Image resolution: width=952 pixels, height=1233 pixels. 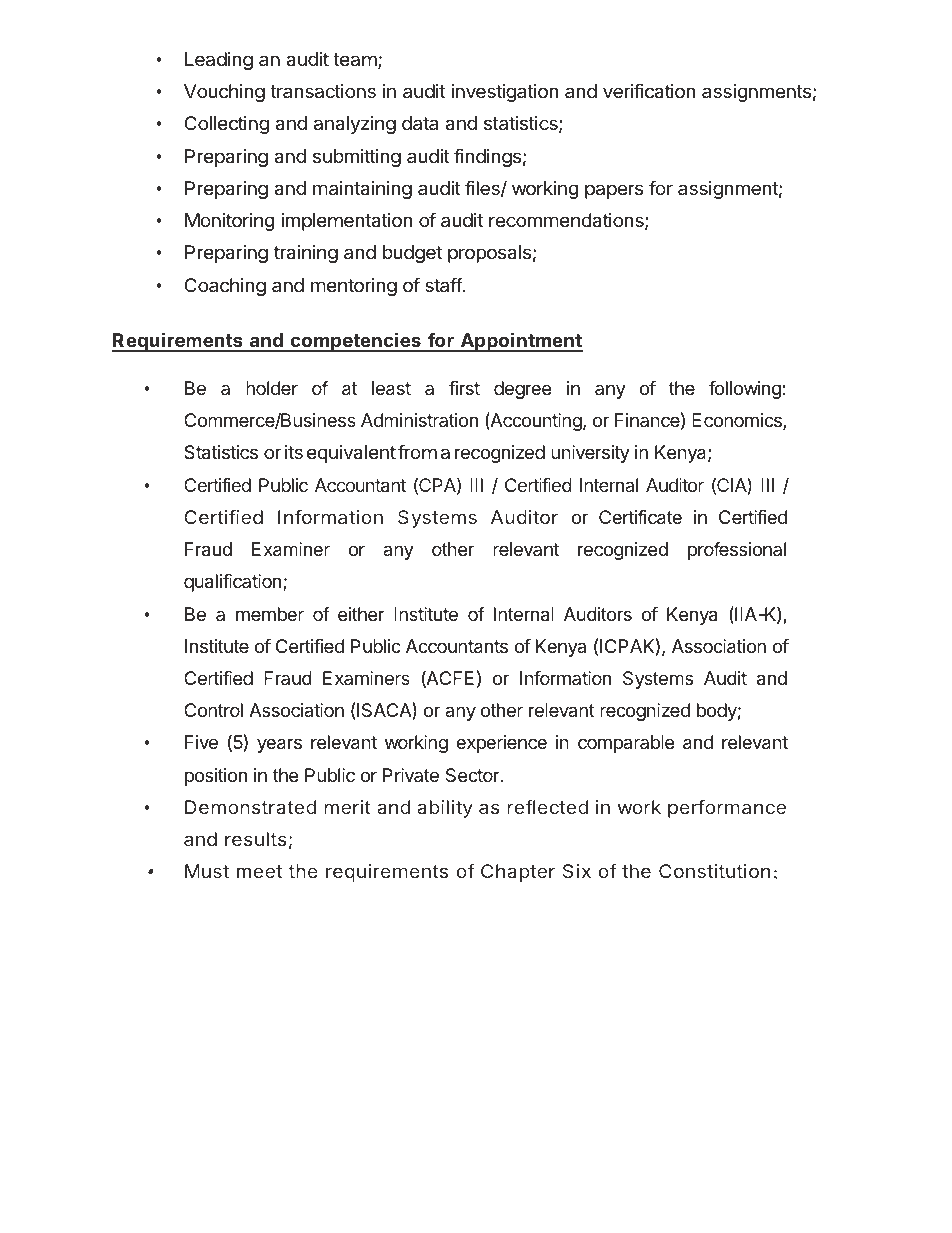 What do you see at coordinates (417, 452) in the screenshot?
I see `from` at bounding box center [417, 452].
